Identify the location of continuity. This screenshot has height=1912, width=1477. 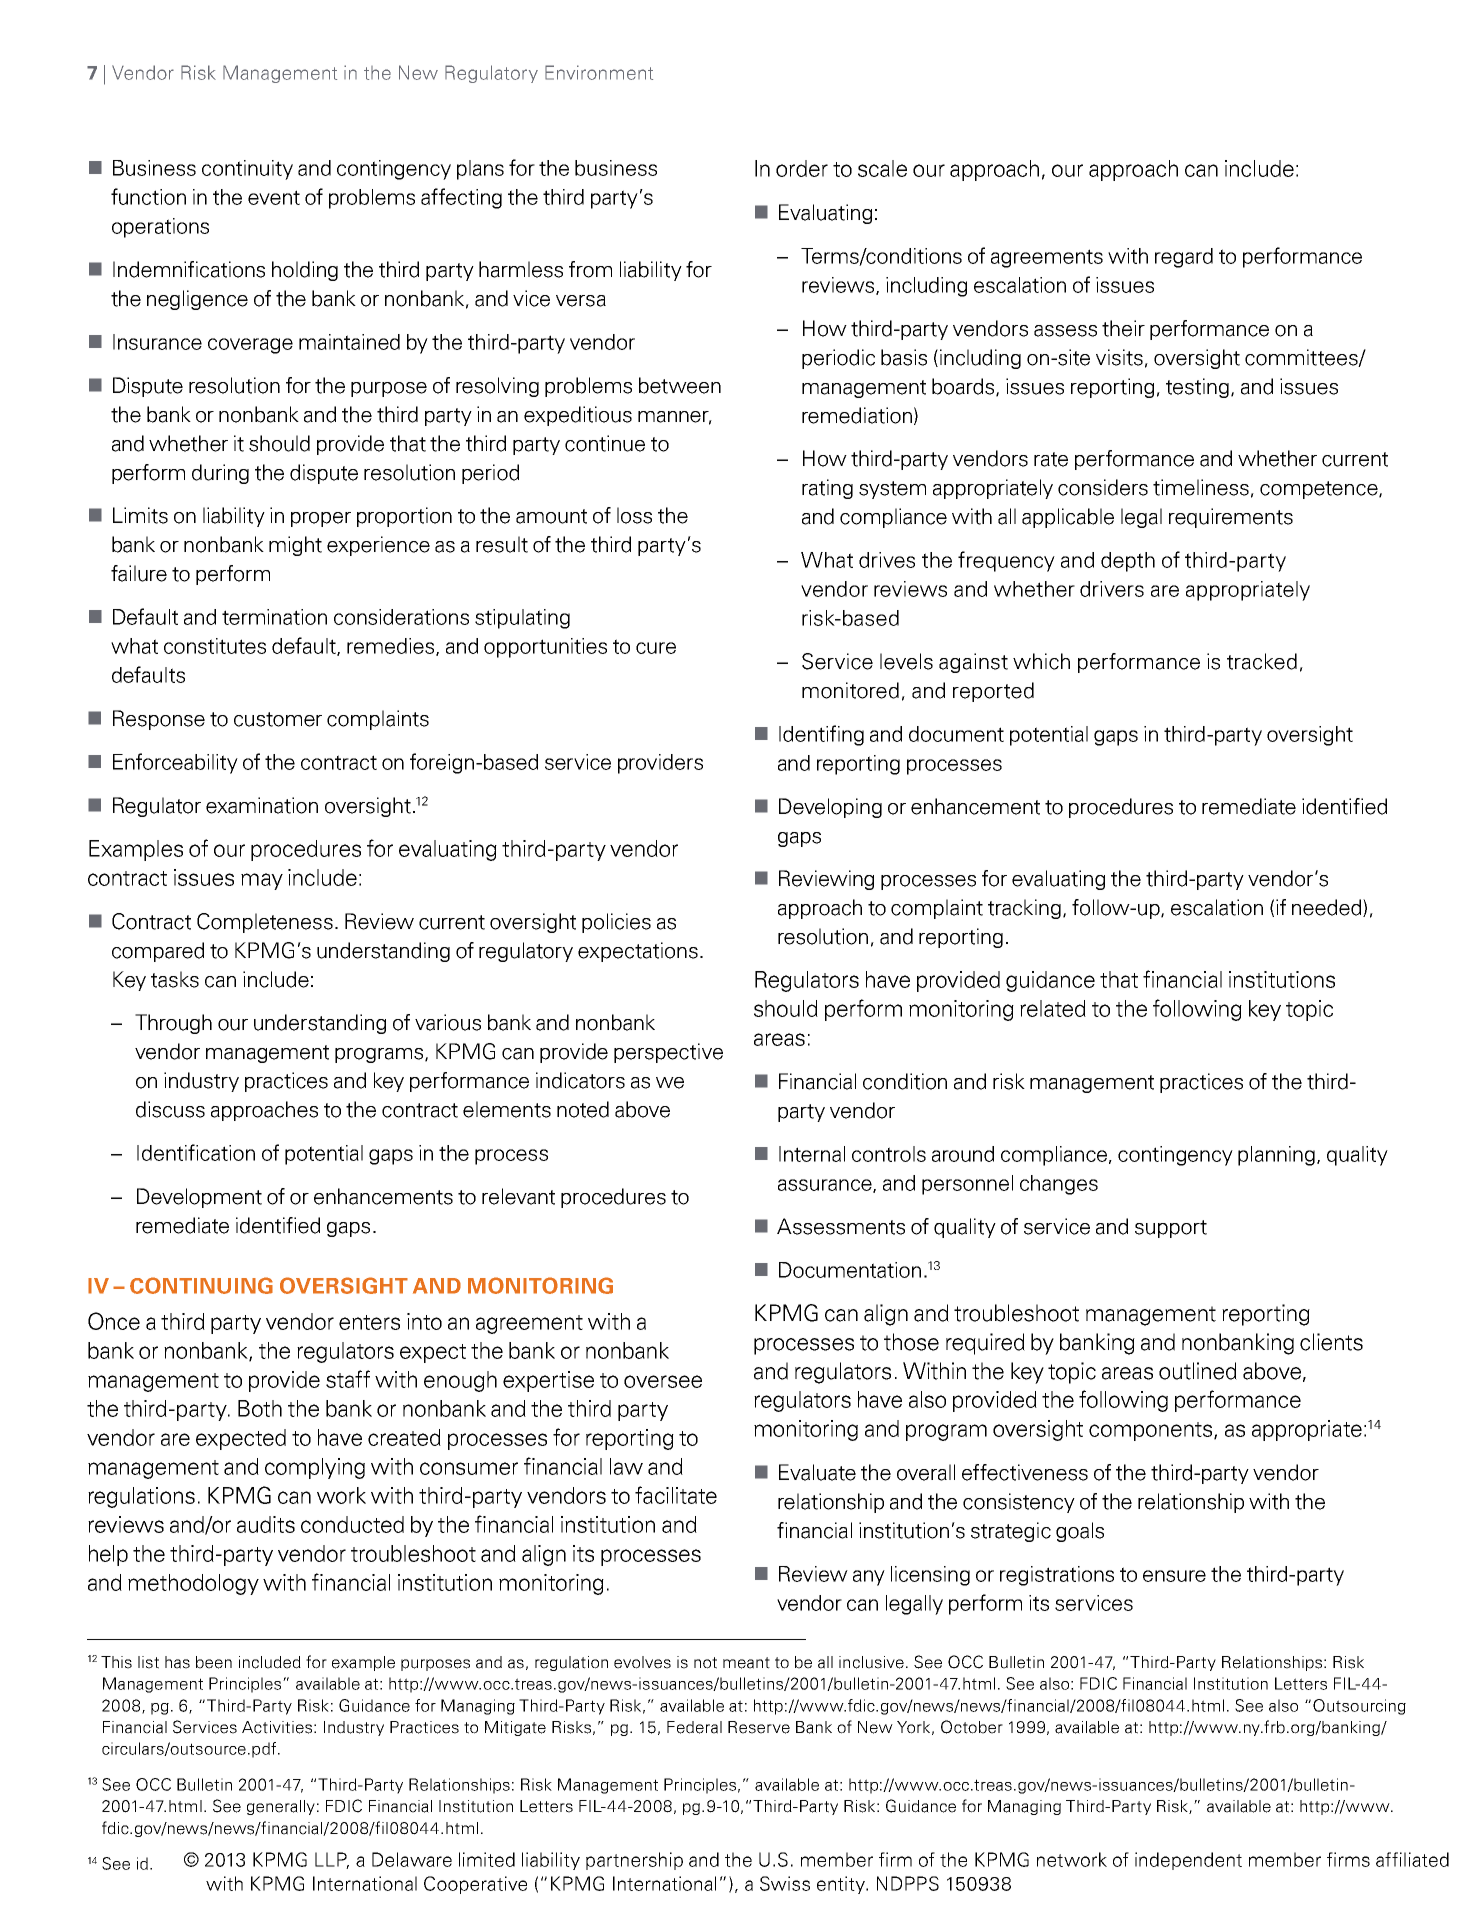
(247, 170).
